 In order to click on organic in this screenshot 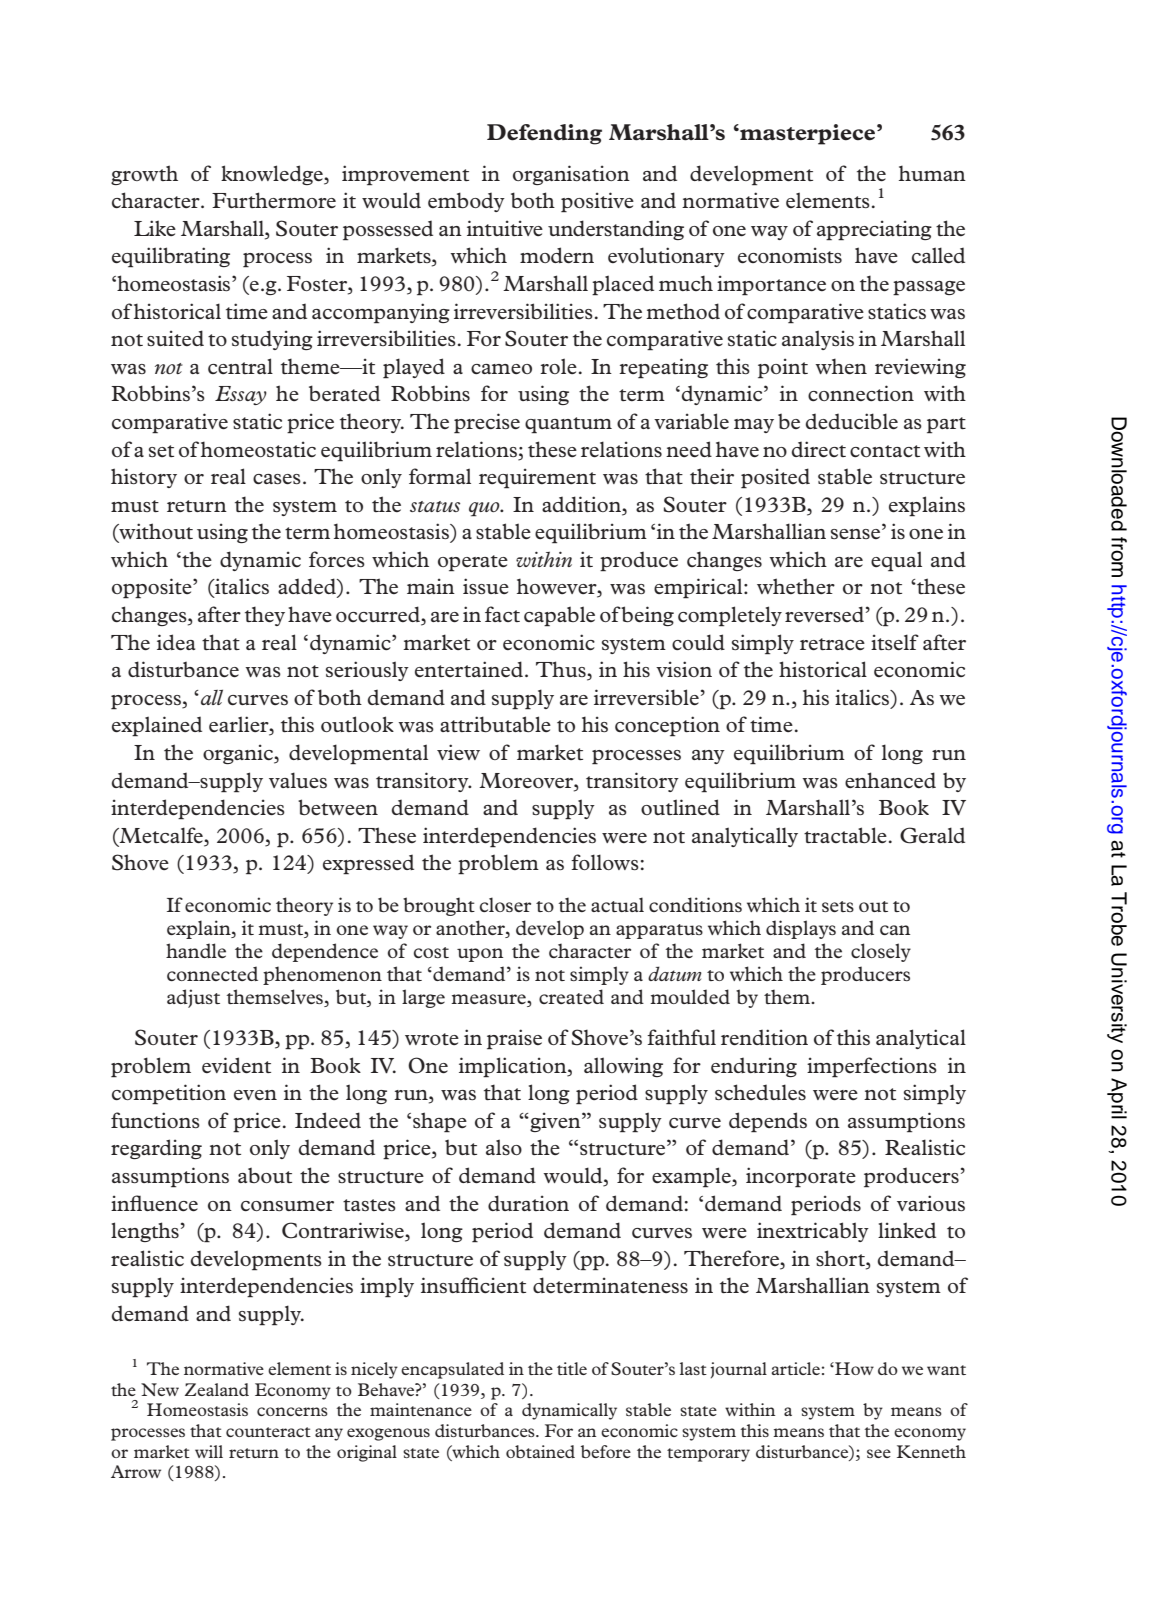, I will do `click(239, 754)`.
